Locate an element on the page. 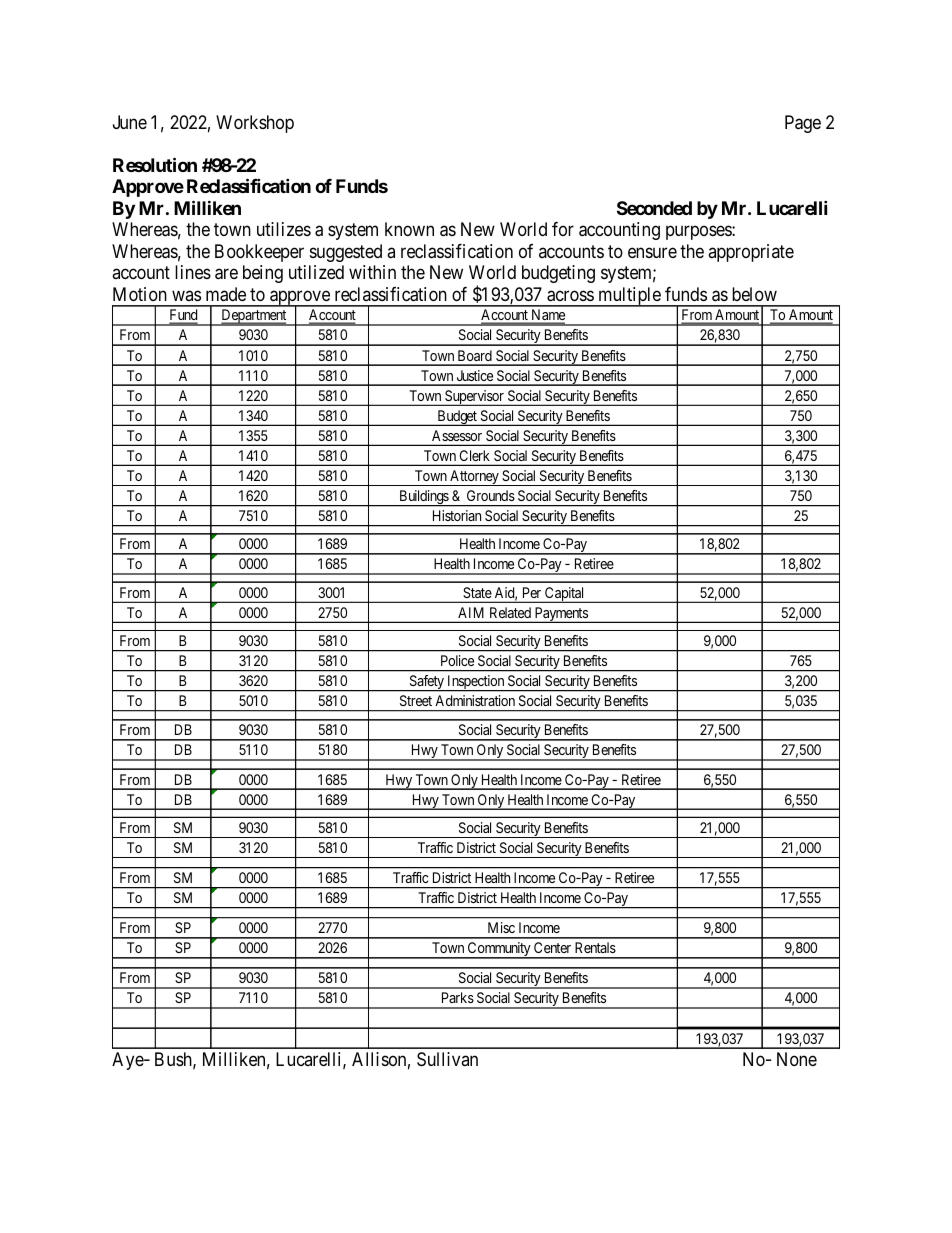 The image size is (952, 1233). State is located at coordinates (477, 592).
